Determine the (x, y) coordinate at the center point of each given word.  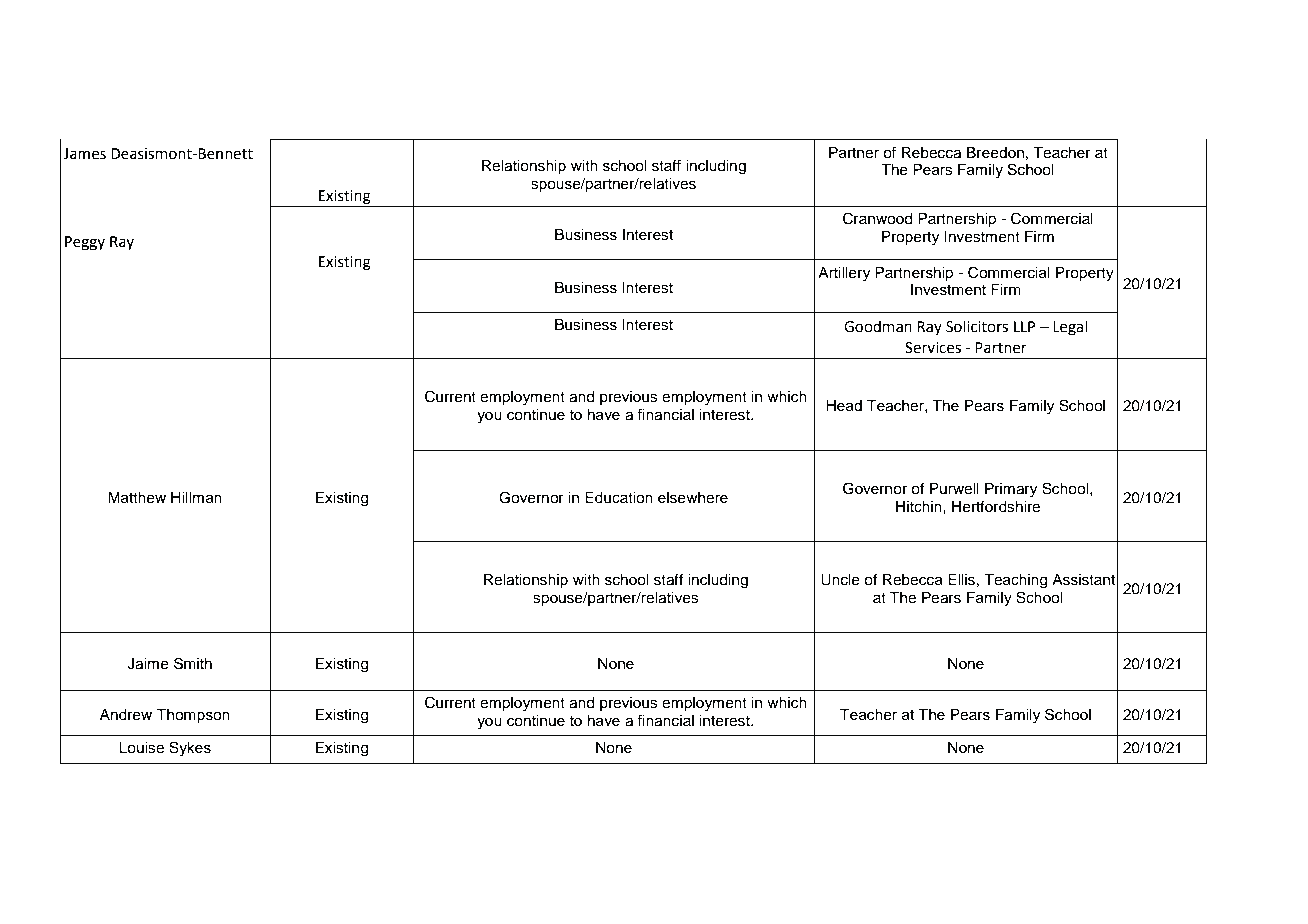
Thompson (193, 716)
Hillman (196, 498)
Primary (1011, 490)
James (84, 154)
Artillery (844, 274)
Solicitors (977, 326)
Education (619, 498)
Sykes (190, 749)
